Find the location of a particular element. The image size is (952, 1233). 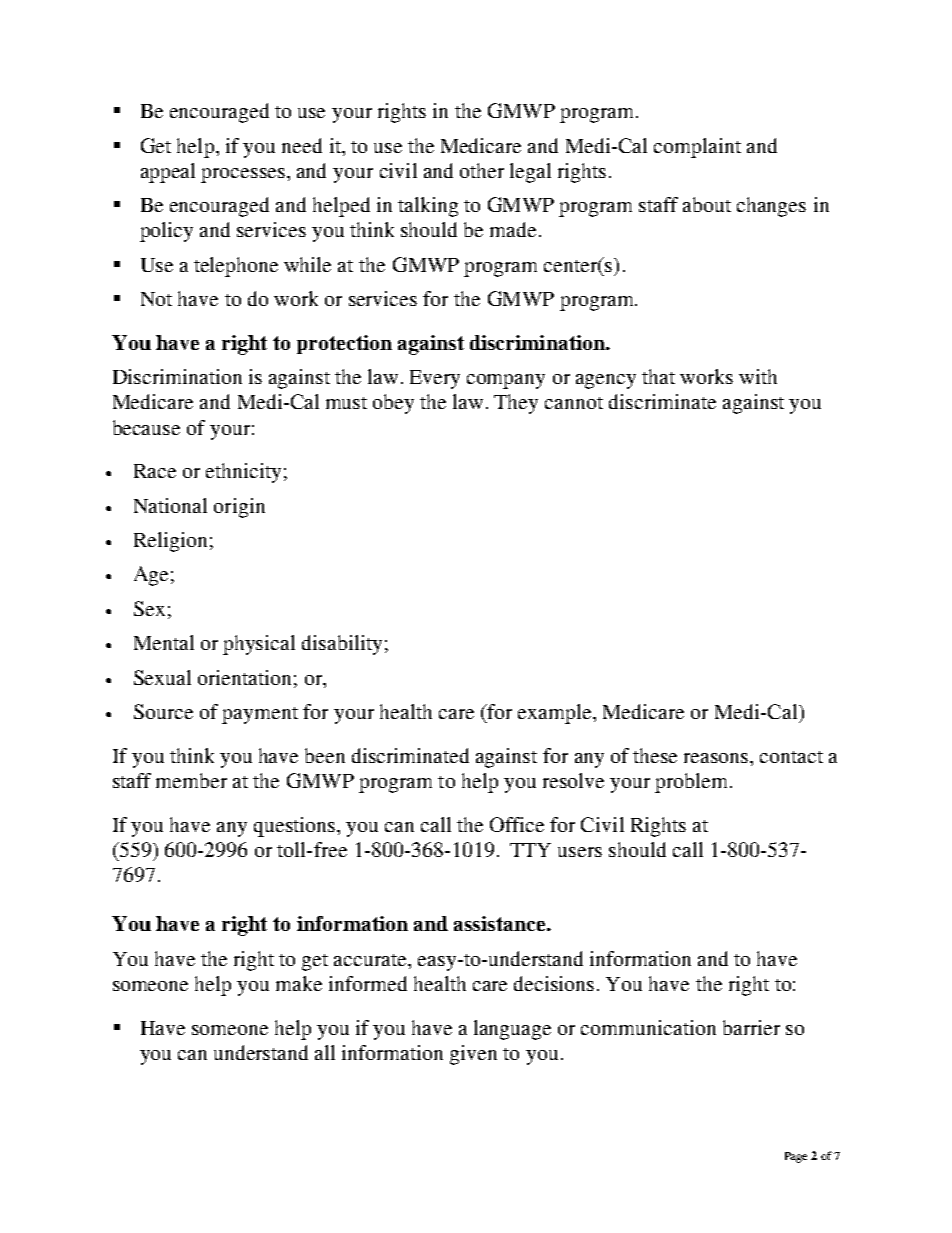

about is located at coordinates (707, 204).
